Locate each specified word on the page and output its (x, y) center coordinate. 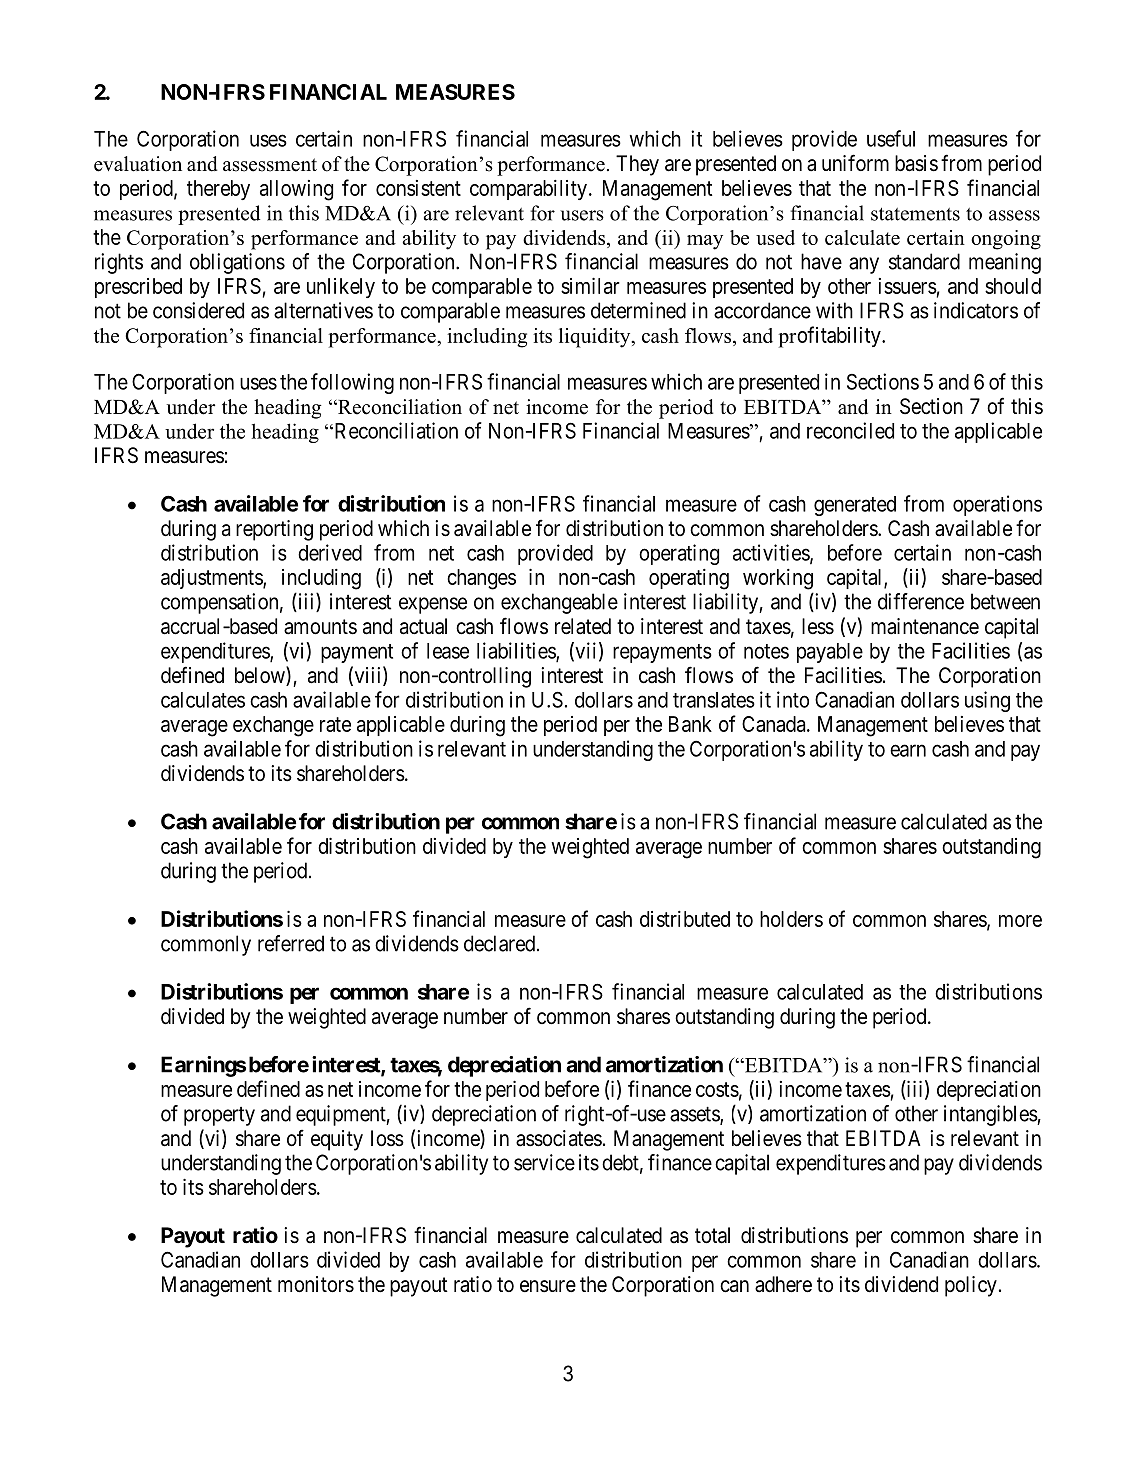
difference (921, 601)
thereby (218, 190)
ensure (548, 1286)
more (1020, 921)
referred (291, 943)
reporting (274, 530)
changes (481, 579)
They (637, 165)
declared (501, 943)
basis (916, 163)
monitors (316, 1284)
